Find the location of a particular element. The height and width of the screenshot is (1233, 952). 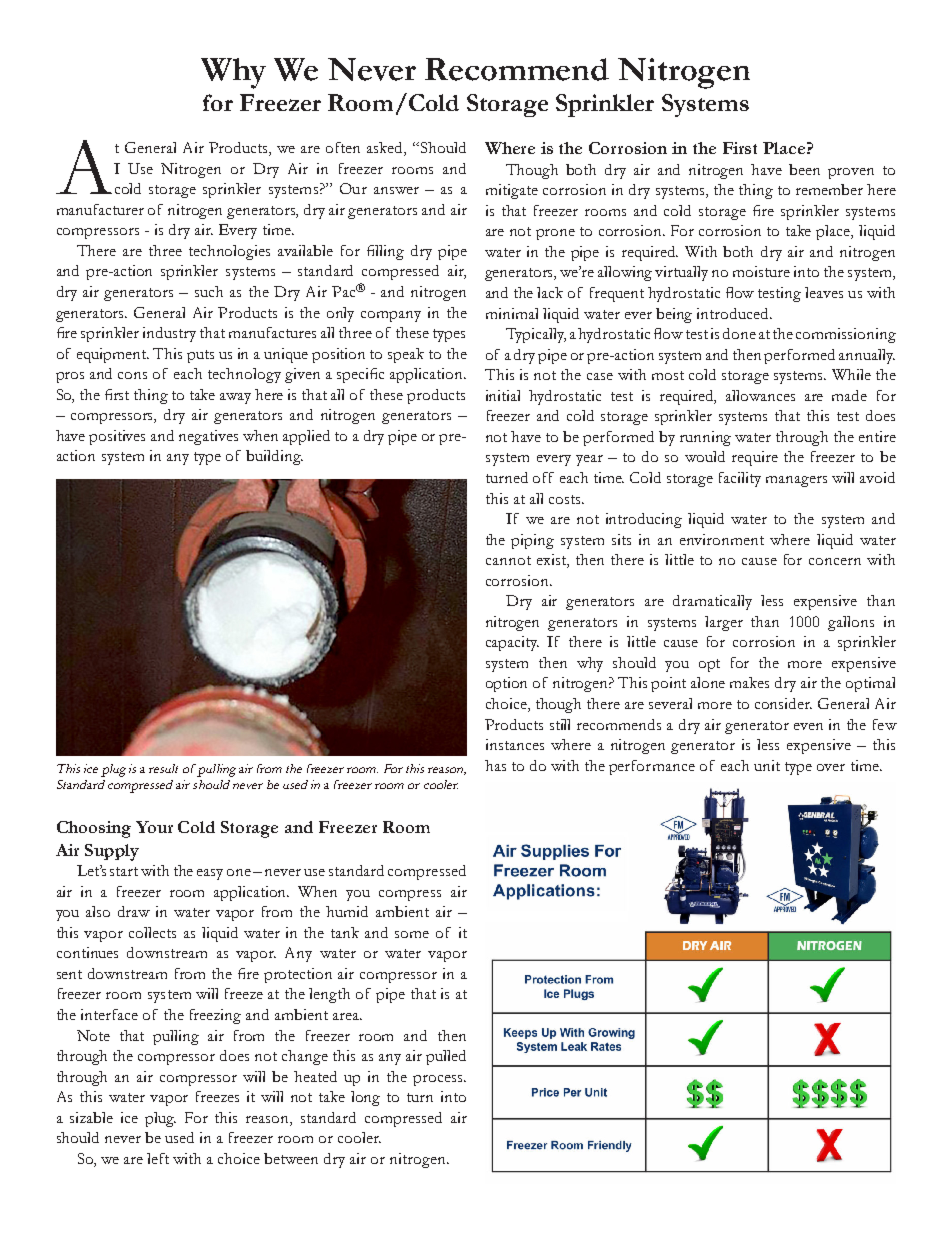

cannot is located at coordinates (508, 560).
